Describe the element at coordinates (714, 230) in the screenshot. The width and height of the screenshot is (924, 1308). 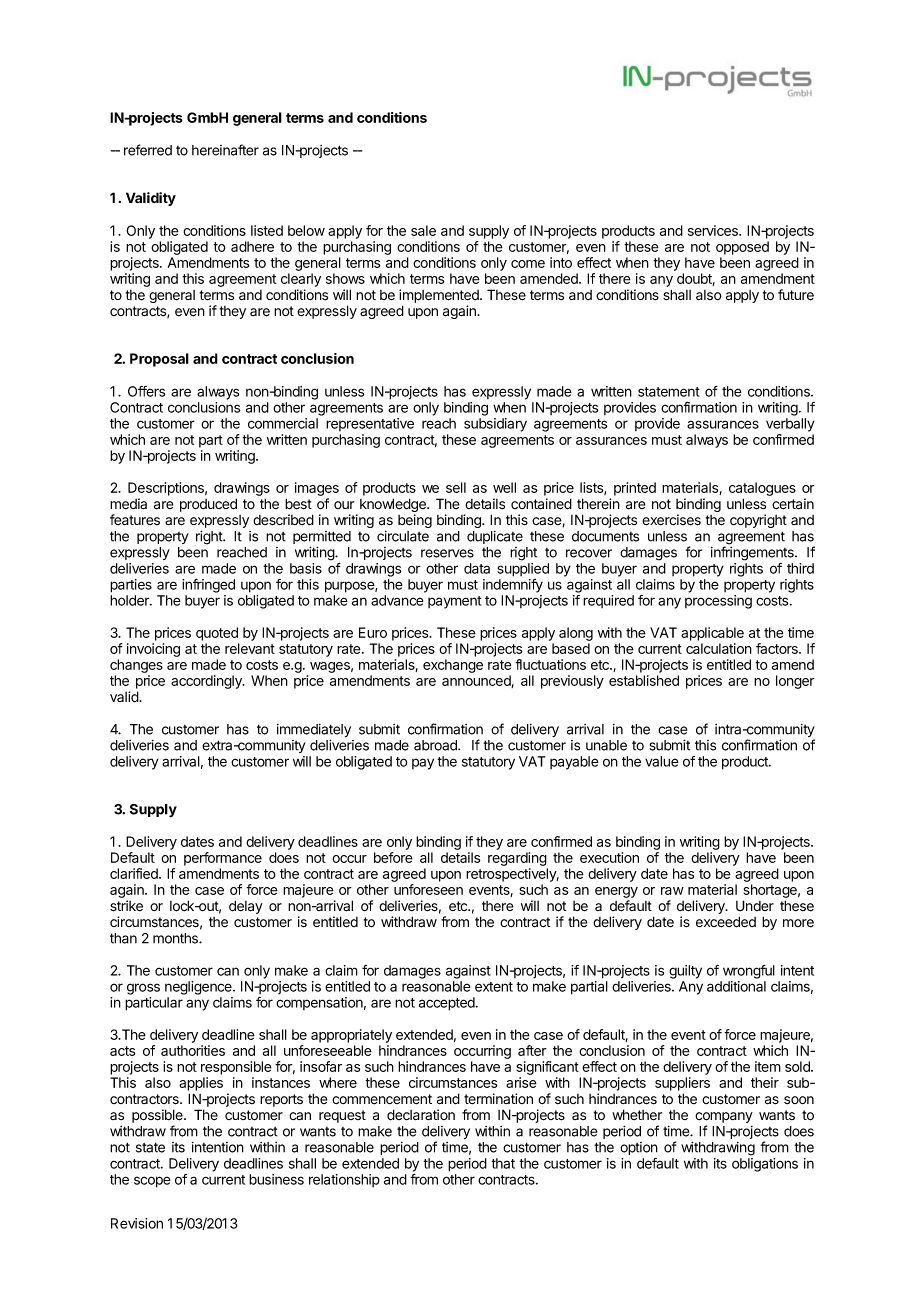
I see `services` at that location.
